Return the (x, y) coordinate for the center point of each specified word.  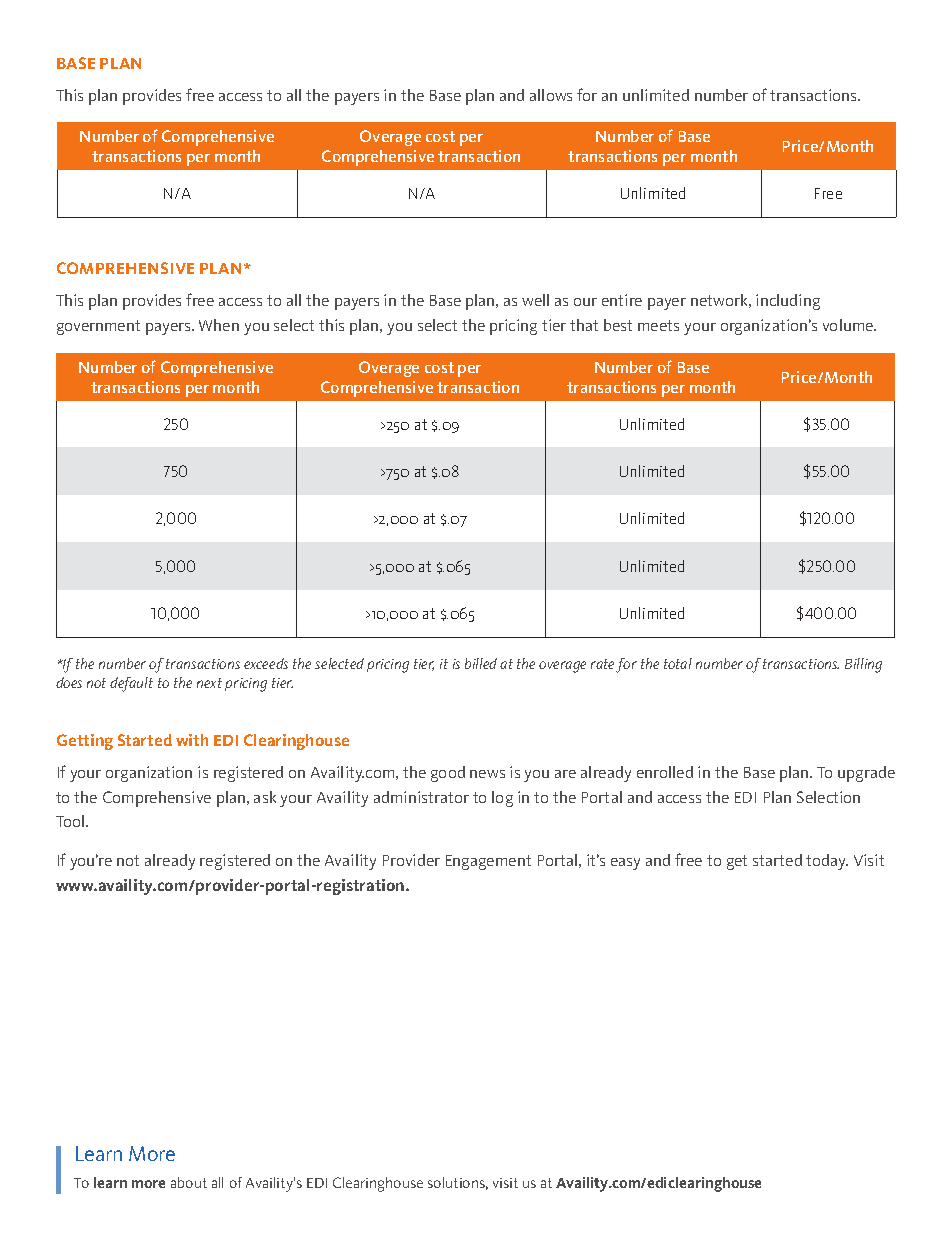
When (219, 325)
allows (551, 95)
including (788, 302)
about (189, 1182)
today (827, 862)
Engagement (488, 862)
